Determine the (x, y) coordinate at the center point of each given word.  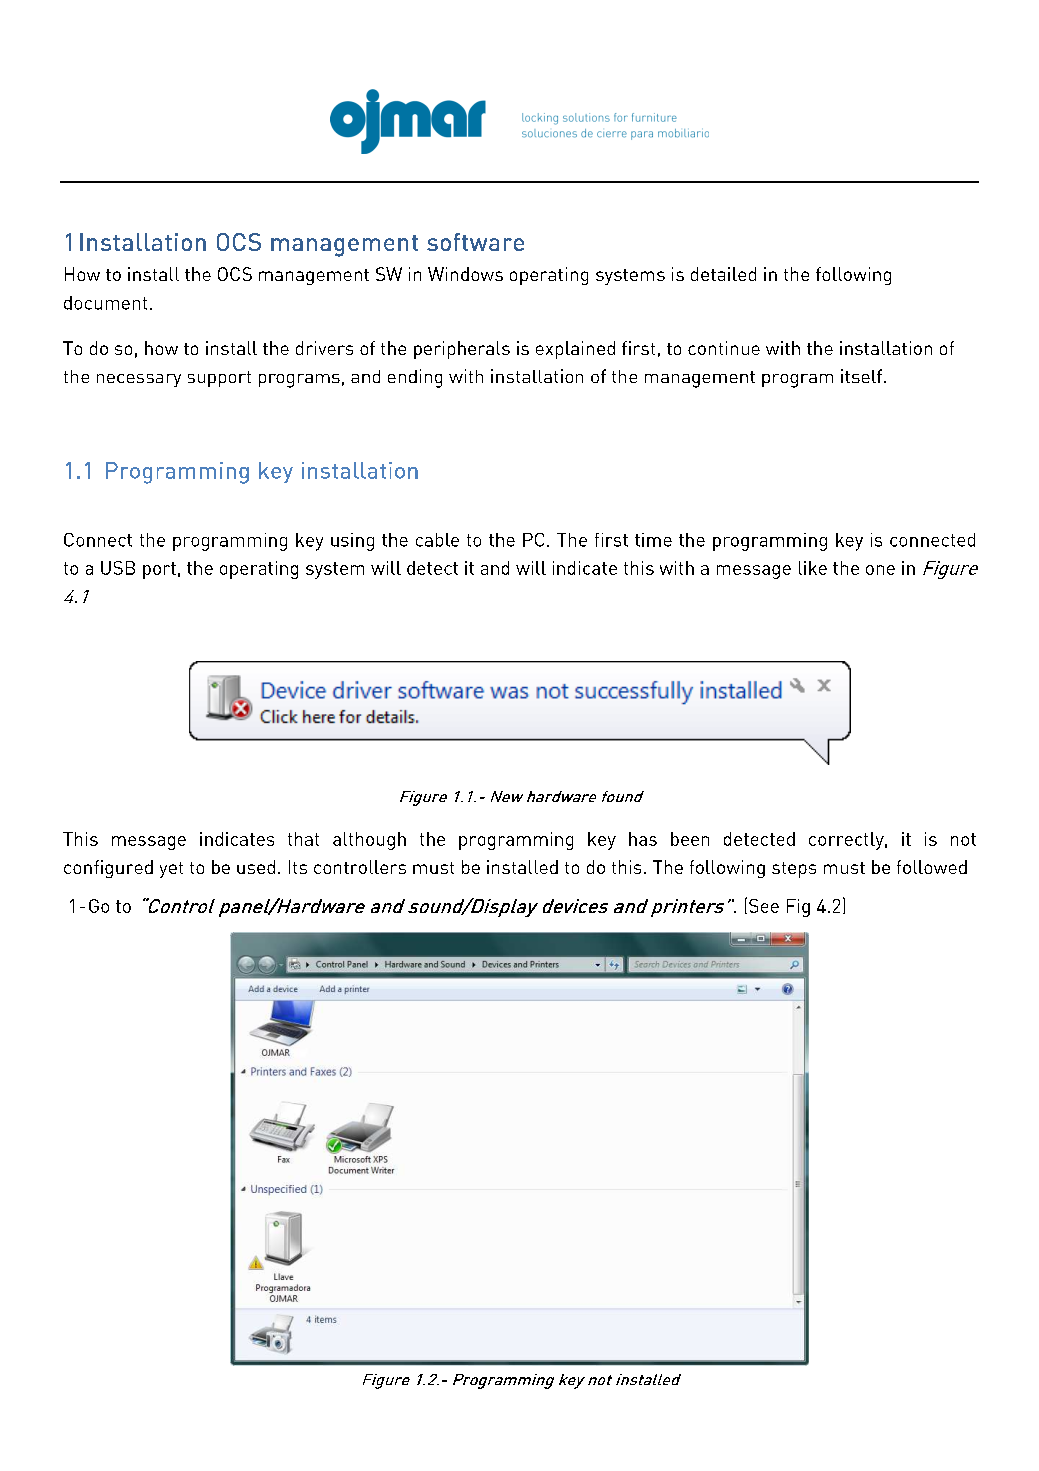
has (643, 839)
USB (118, 568)
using (352, 542)
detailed (723, 274)
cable (437, 540)
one (880, 570)
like (813, 568)
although (369, 841)
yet (171, 870)
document (105, 303)
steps (794, 870)
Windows (465, 274)
